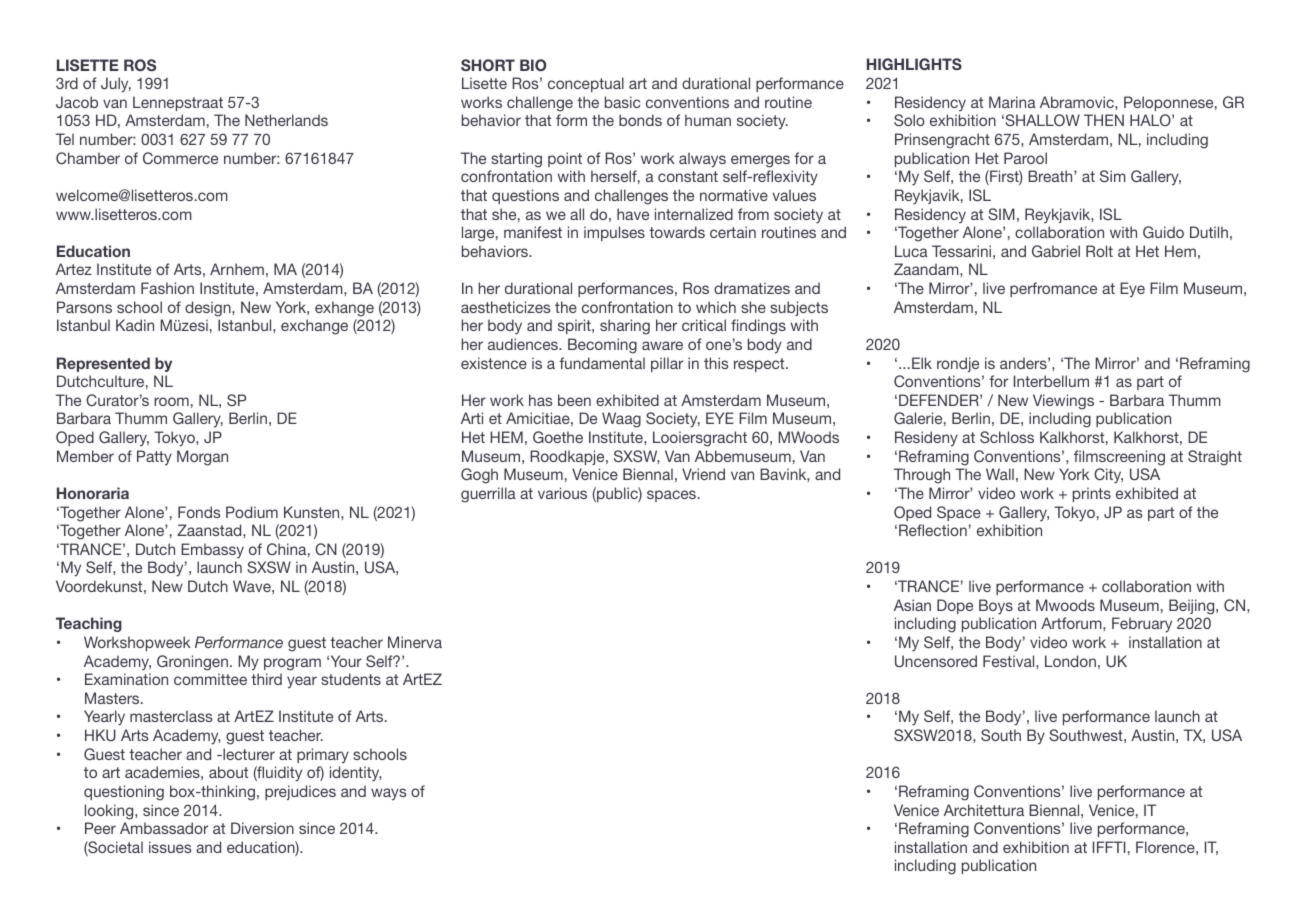 This document has width=1308, height=924. Describe the element at coordinates (1012, 102) in the document. I see `Marina` at that location.
